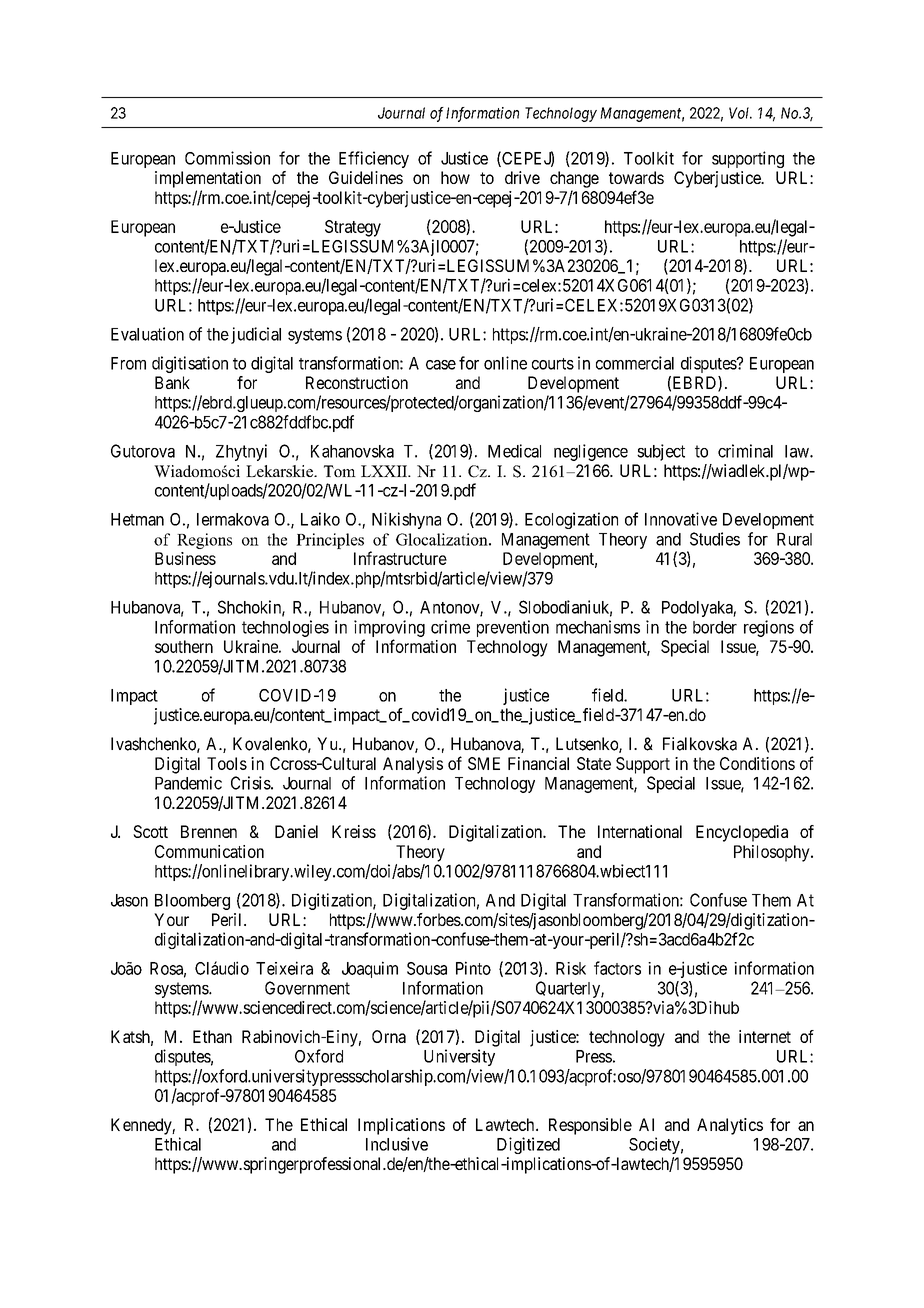  I want to click on Pandemic, so click(188, 783).
